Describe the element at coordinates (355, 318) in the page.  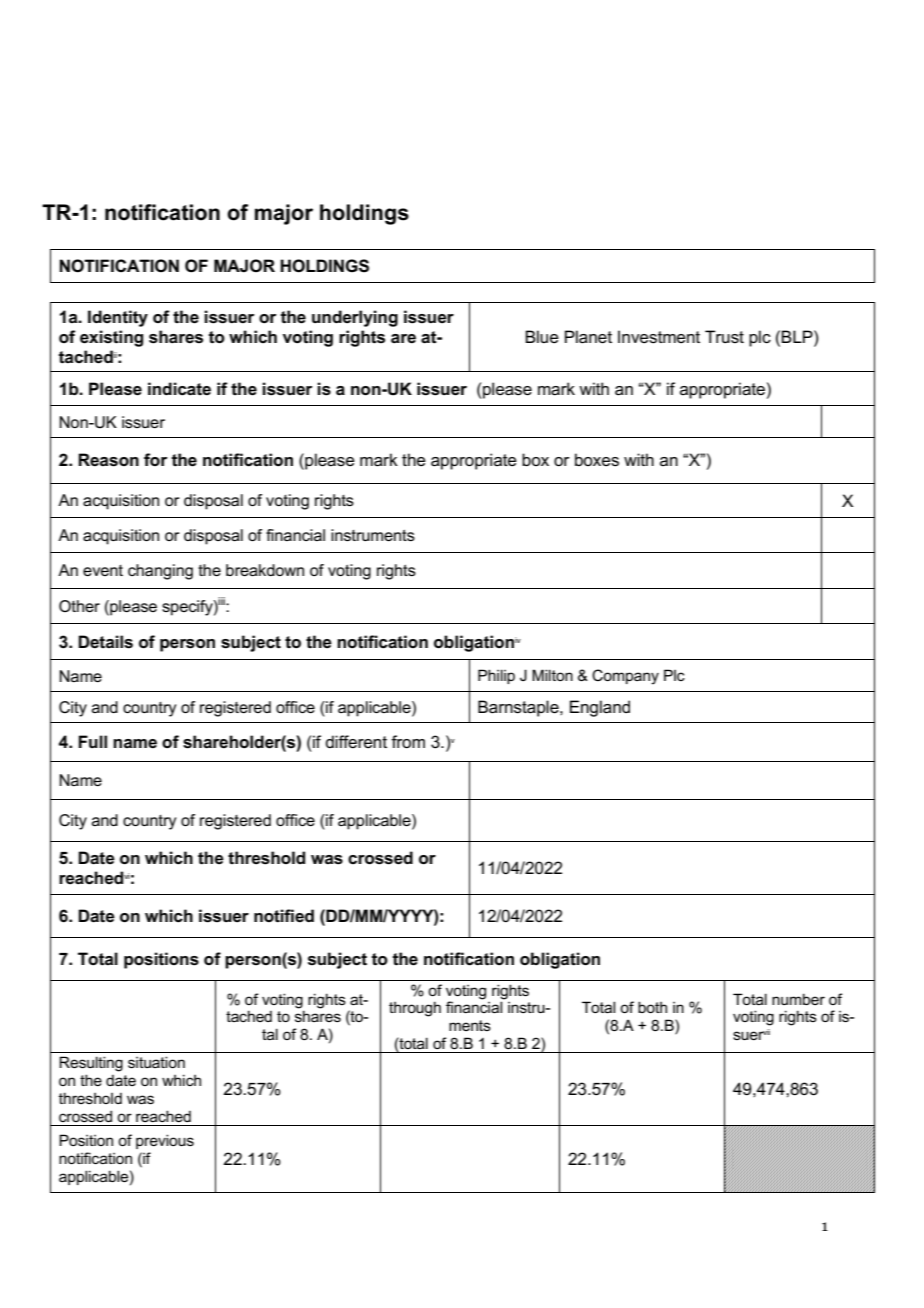
I see `underlying` at that location.
